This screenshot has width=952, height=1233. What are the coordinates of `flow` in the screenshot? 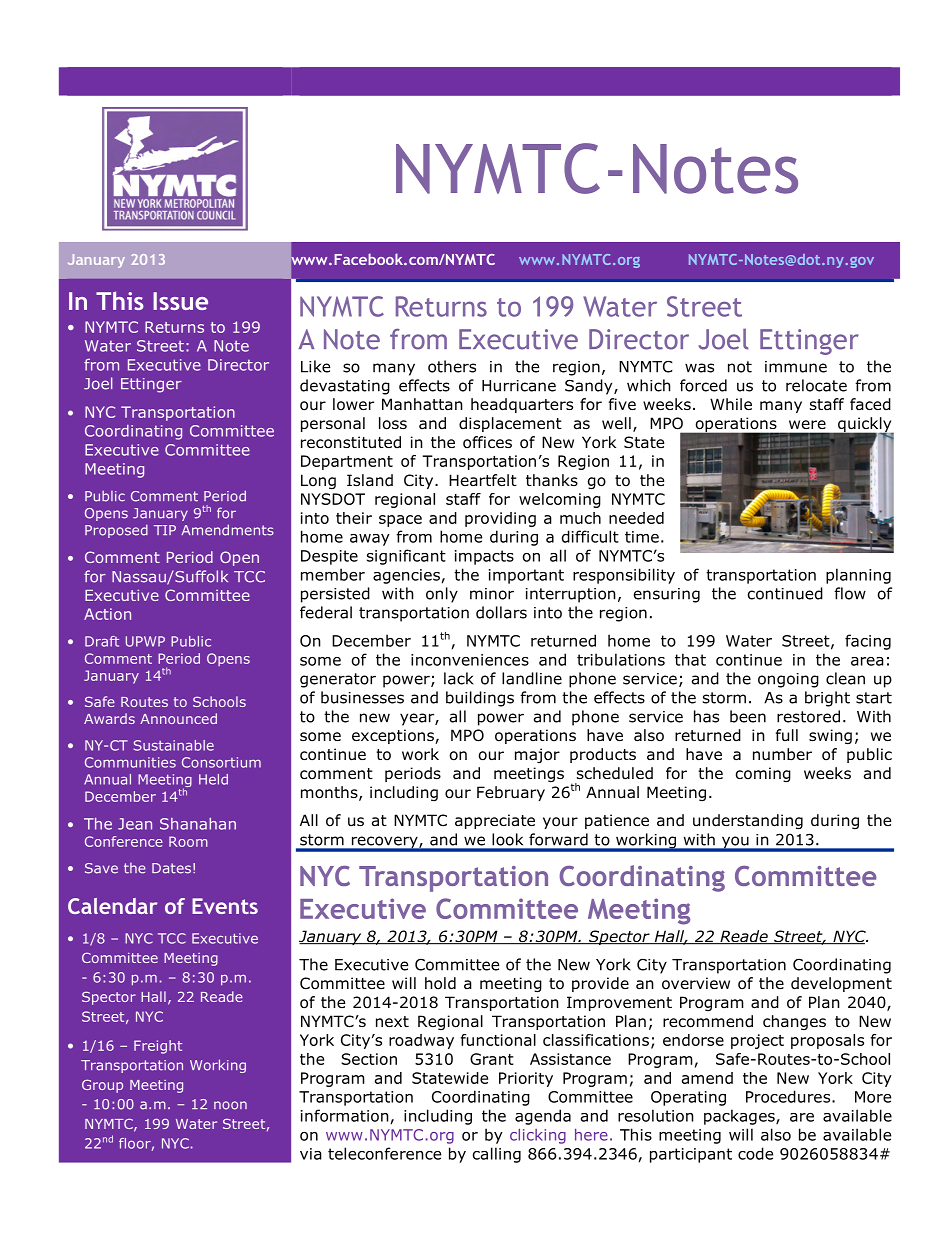 It's located at (850, 593).
